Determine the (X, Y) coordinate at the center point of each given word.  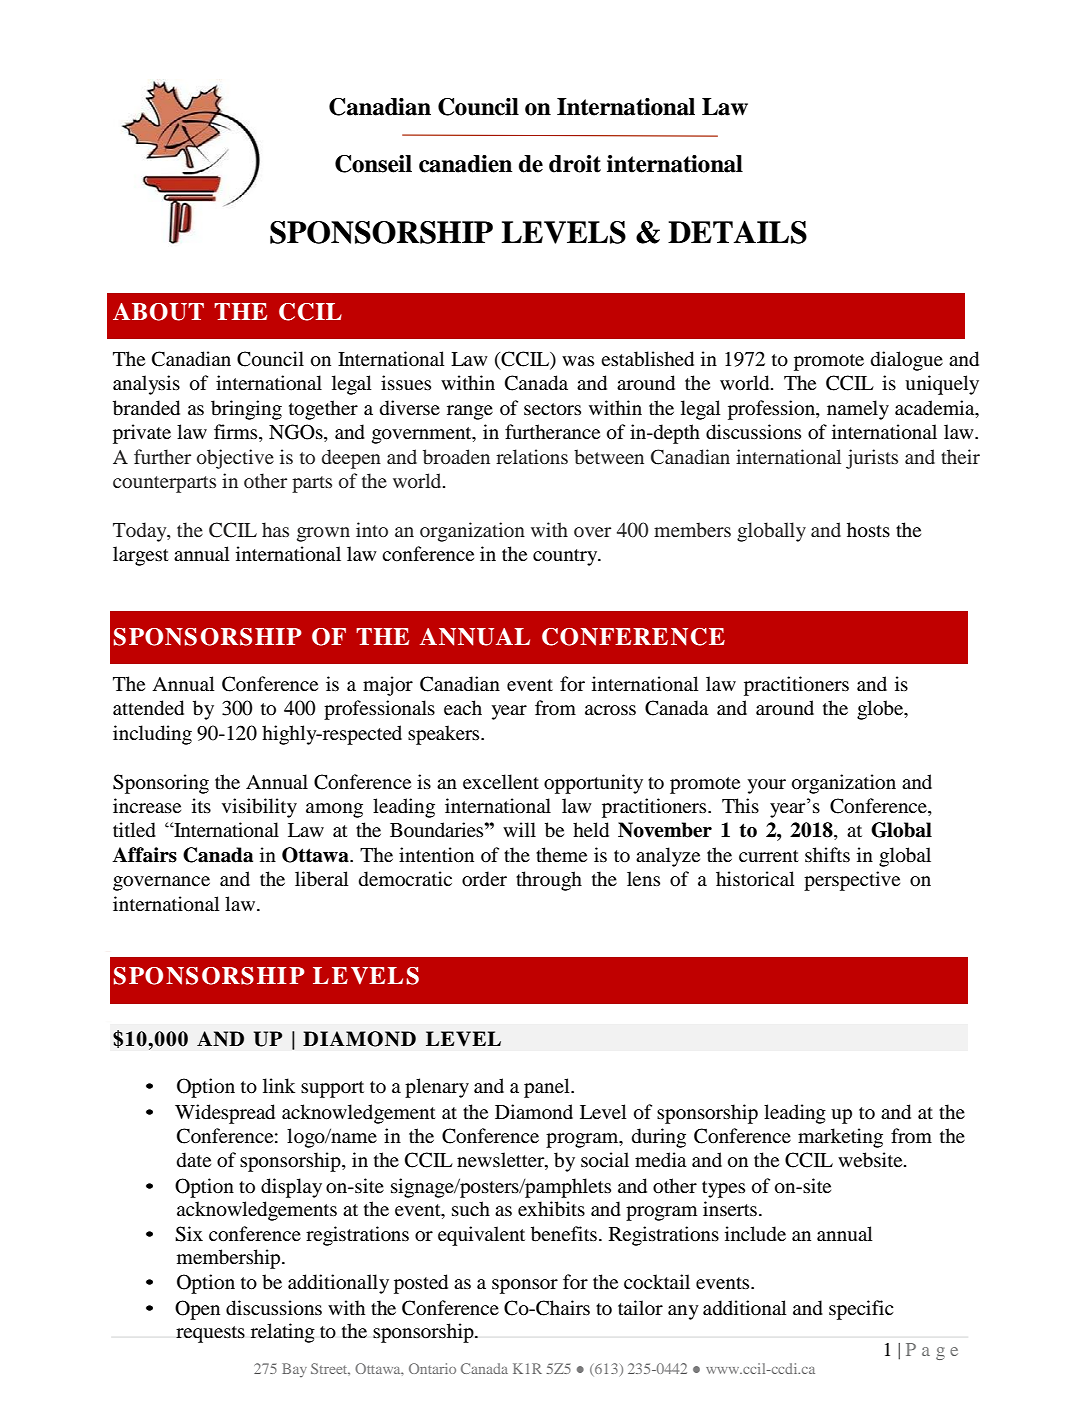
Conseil (373, 164)
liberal (321, 879)
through (549, 881)
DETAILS (737, 232)
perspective (852, 881)
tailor (640, 1307)
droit (575, 164)
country (566, 557)
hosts (868, 530)
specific (861, 1310)
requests (210, 1334)
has (275, 529)
